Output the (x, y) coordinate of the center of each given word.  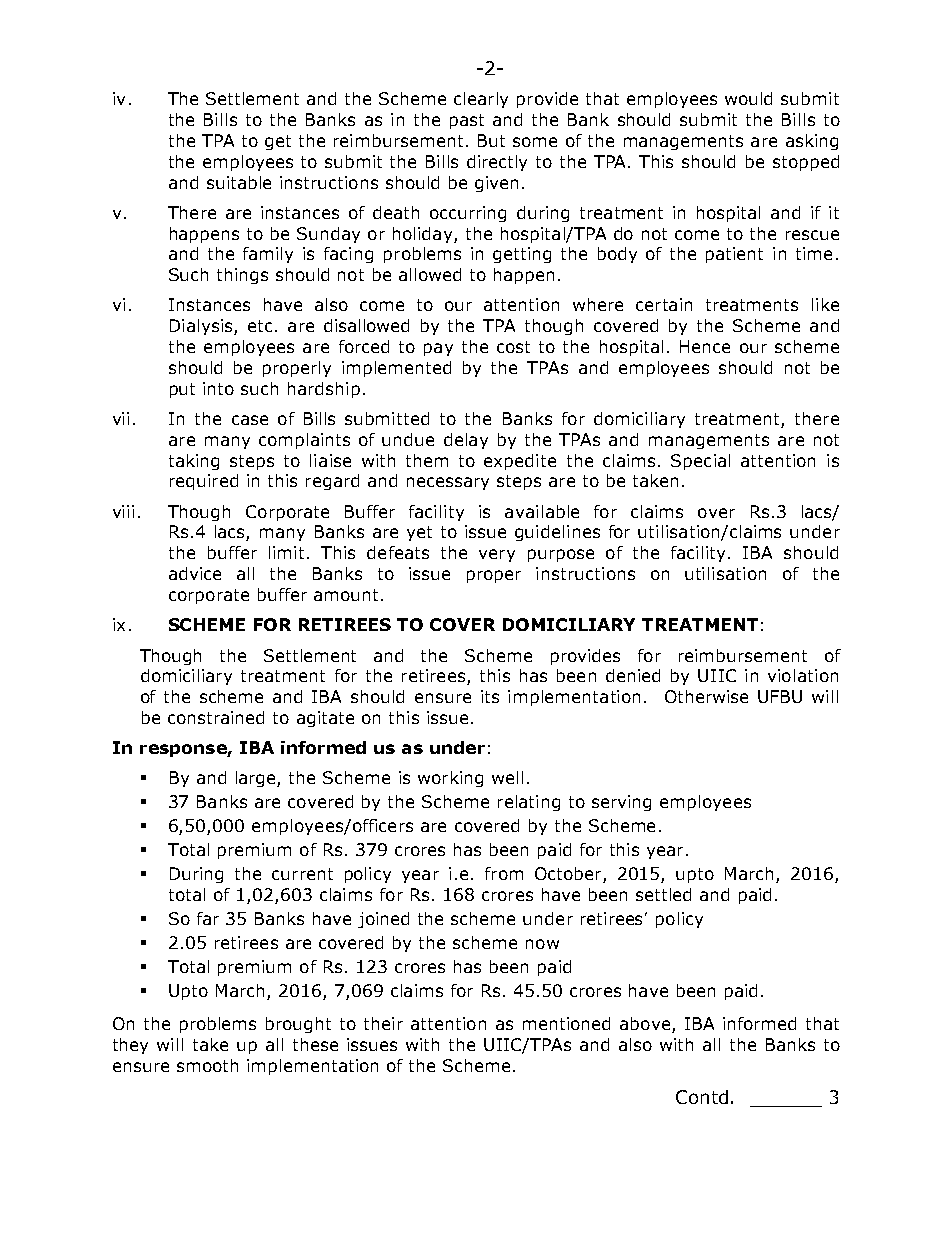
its (490, 696)
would (748, 98)
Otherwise (706, 696)
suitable (239, 182)
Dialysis (202, 327)
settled (663, 894)
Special (700, 462)
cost (513, 347)
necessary (448, 483)
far (208, 918)
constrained (216, 717)
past (467, 121)
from (504, 873)
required (204, 482)
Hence (705, 346)
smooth (207, 1065)
